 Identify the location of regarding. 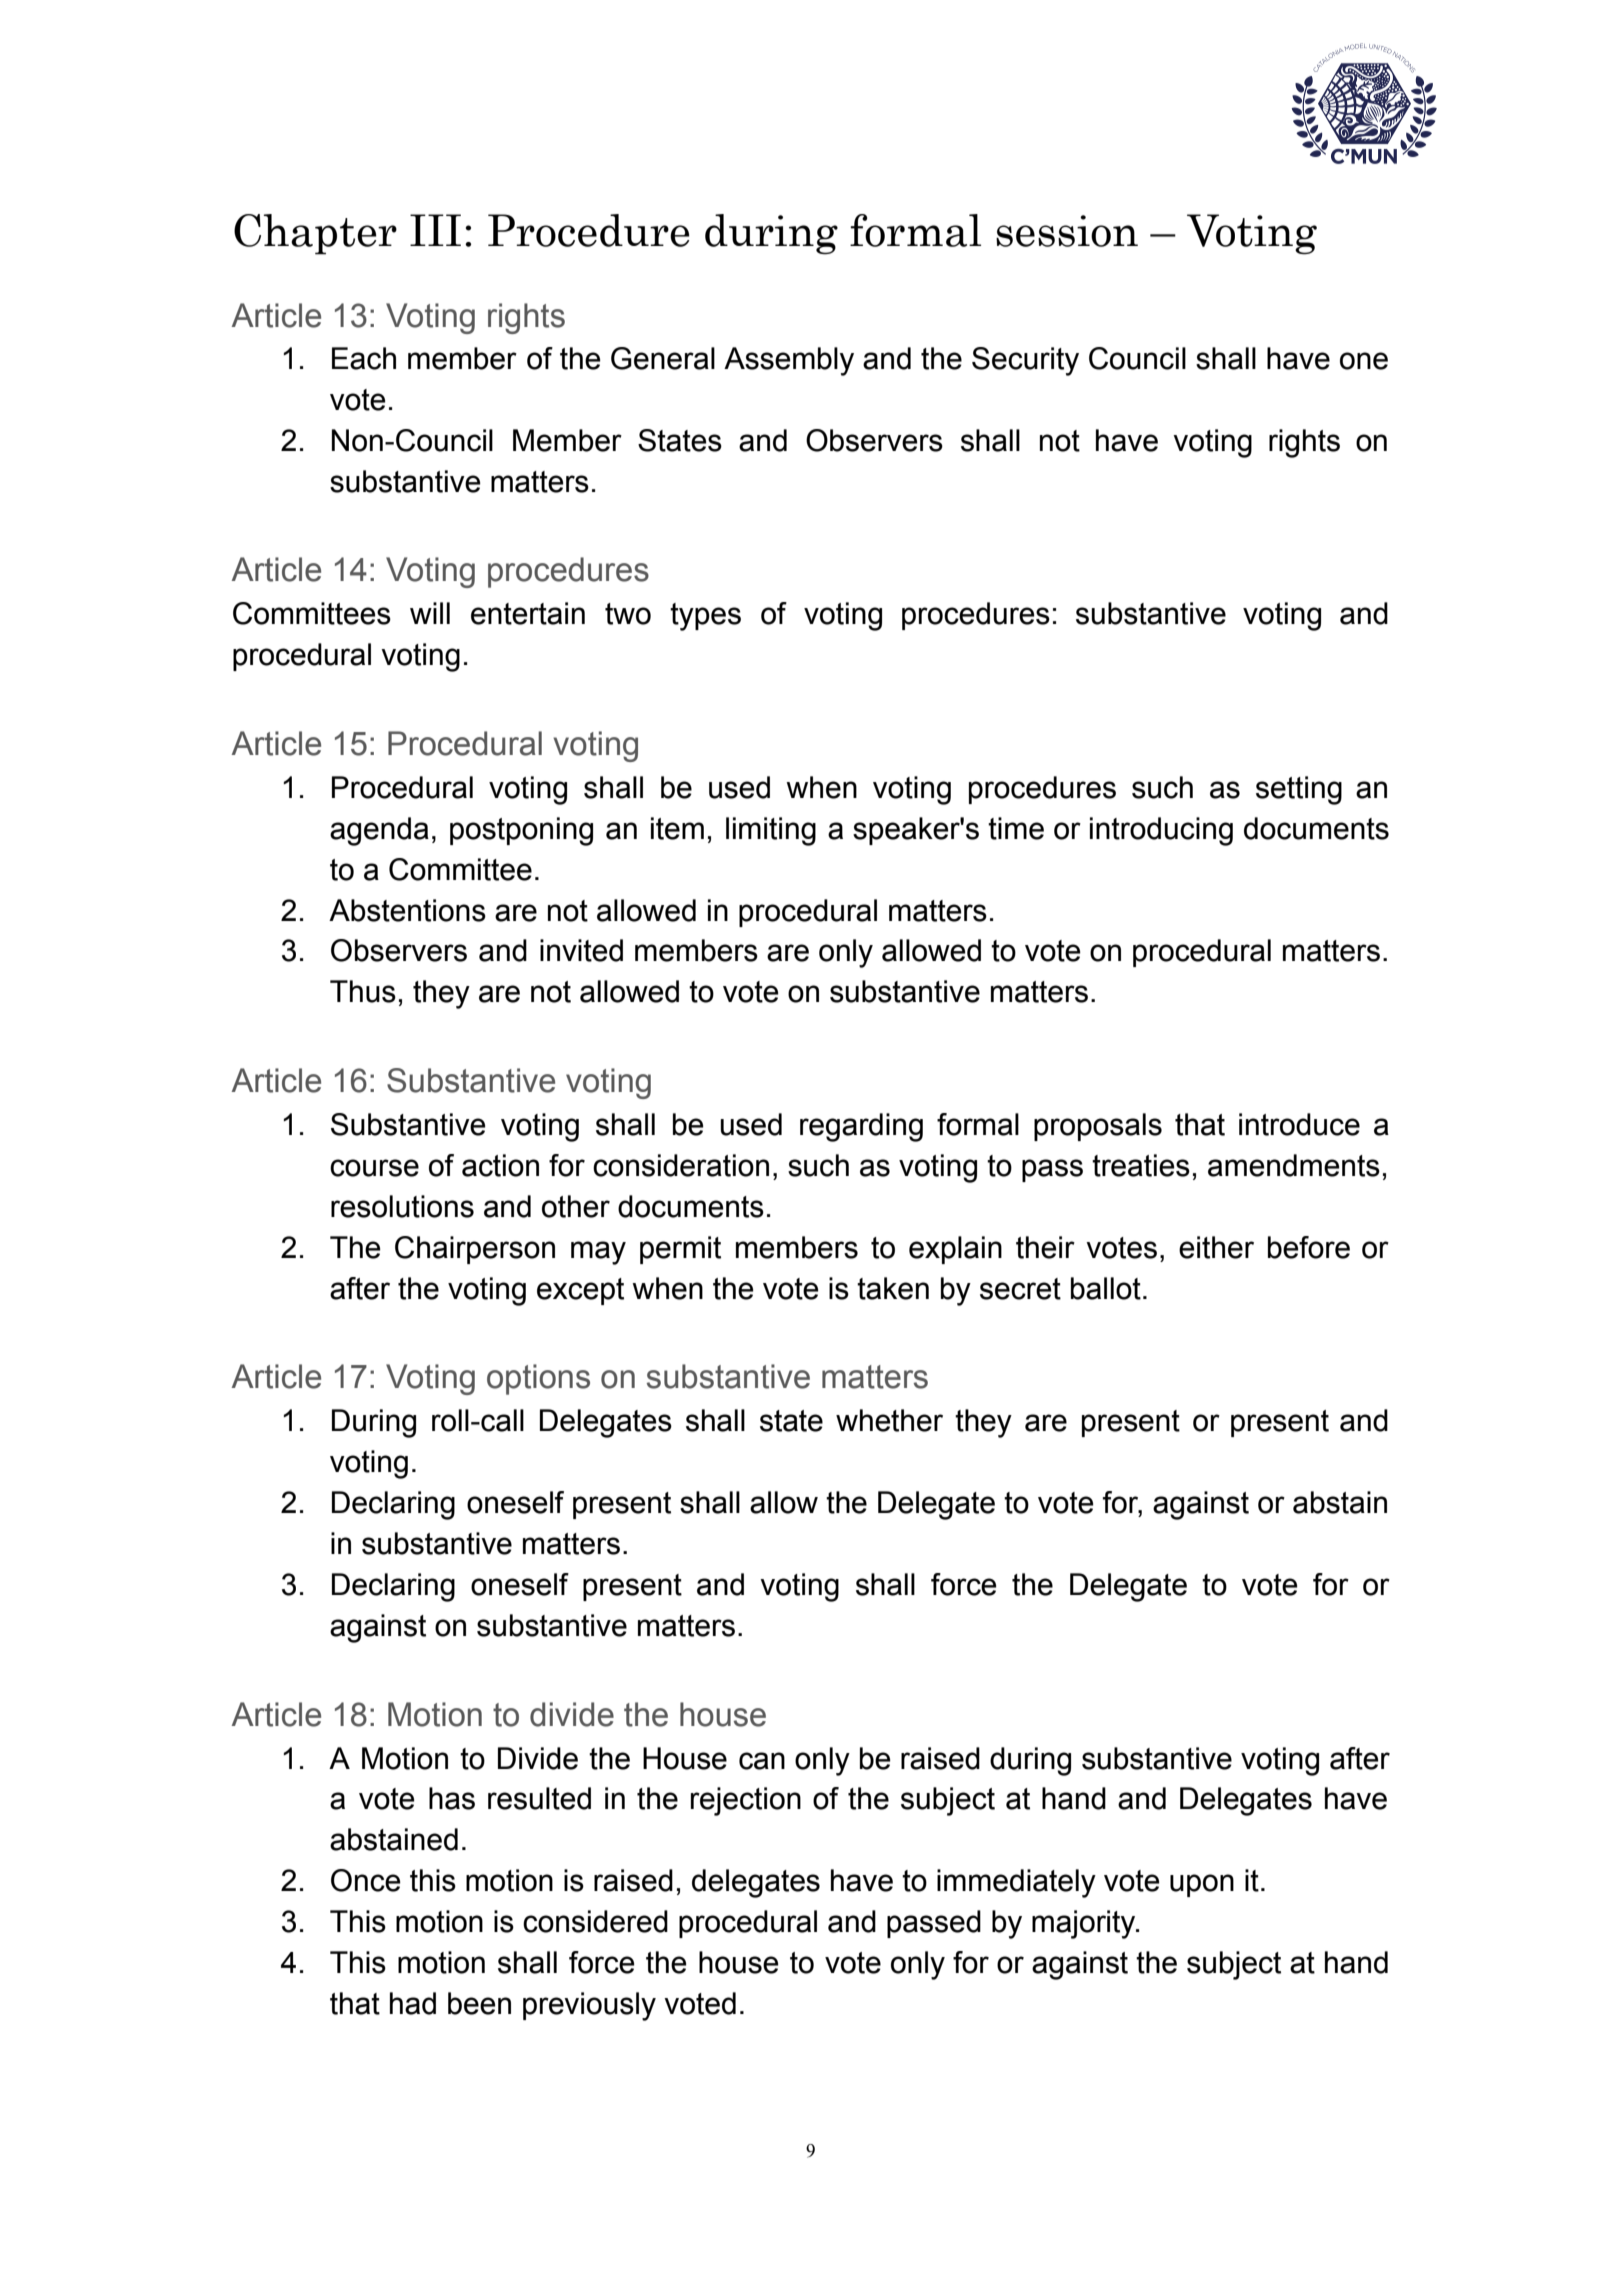
(861, 1127).
